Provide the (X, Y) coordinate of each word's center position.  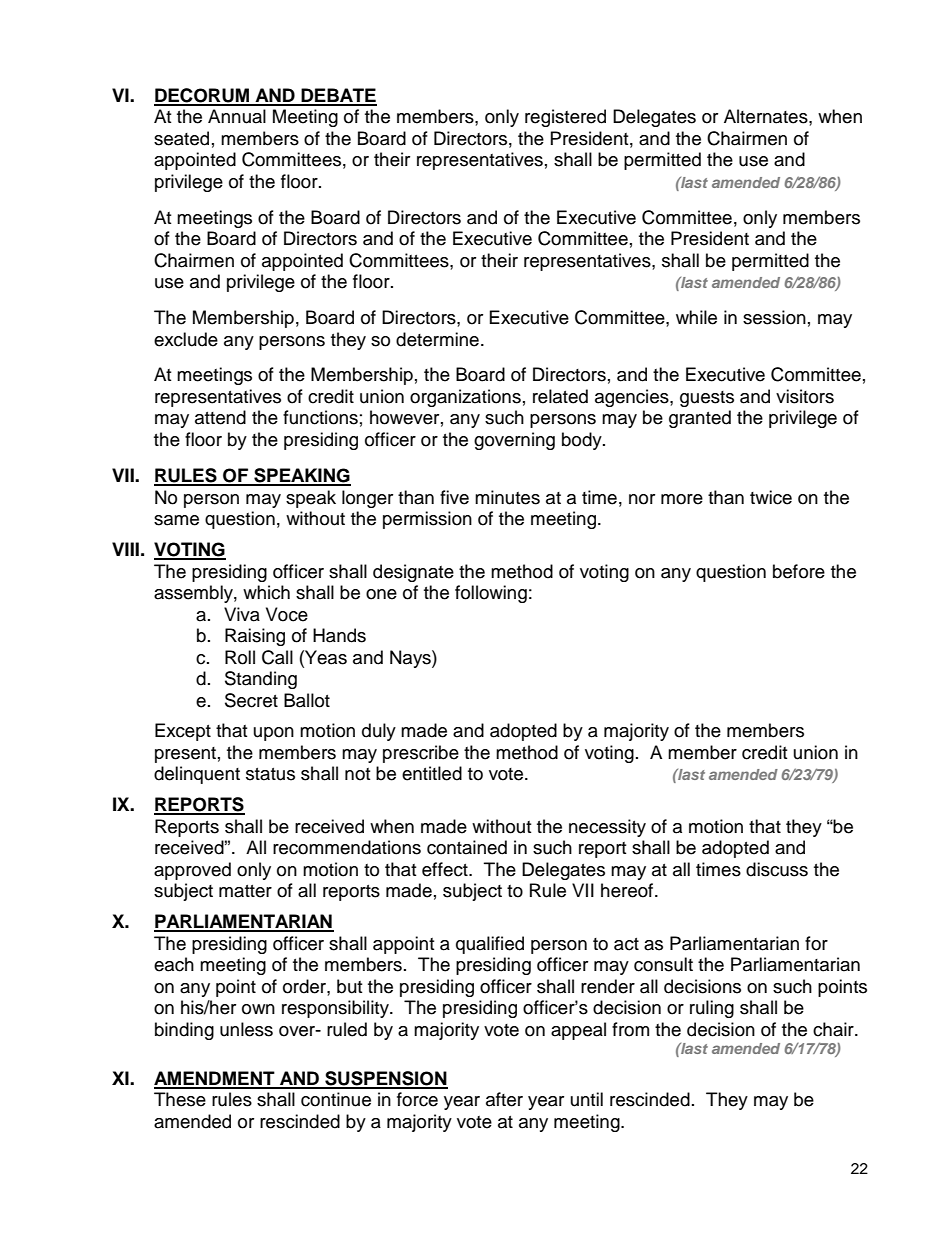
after (504, 1099)
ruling (712, 1009)
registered (565, 118)
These (180, 1099)
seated (181, 138)
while (696, 317)
